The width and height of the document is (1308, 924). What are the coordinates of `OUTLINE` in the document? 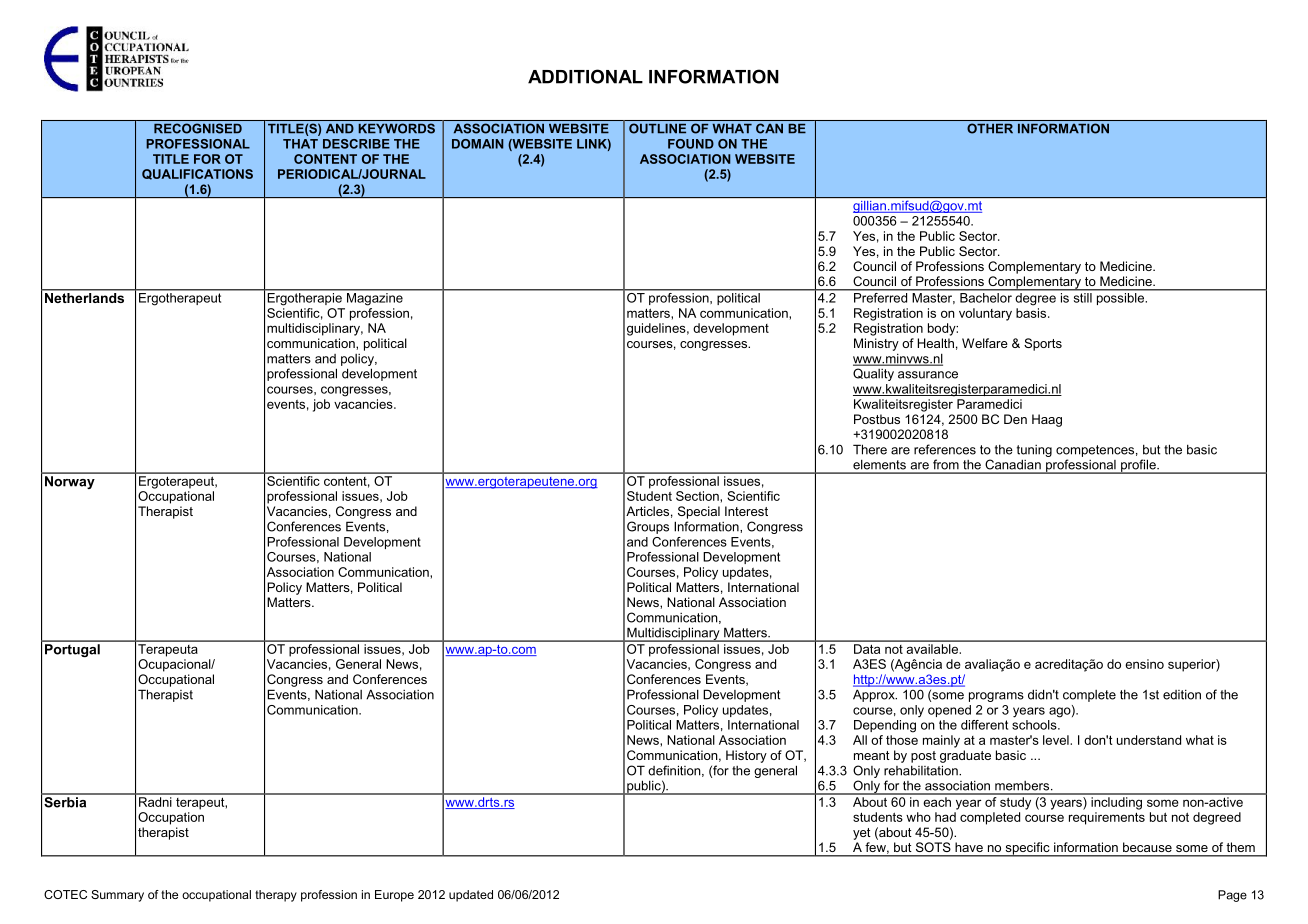 It's located at (657, 128).
